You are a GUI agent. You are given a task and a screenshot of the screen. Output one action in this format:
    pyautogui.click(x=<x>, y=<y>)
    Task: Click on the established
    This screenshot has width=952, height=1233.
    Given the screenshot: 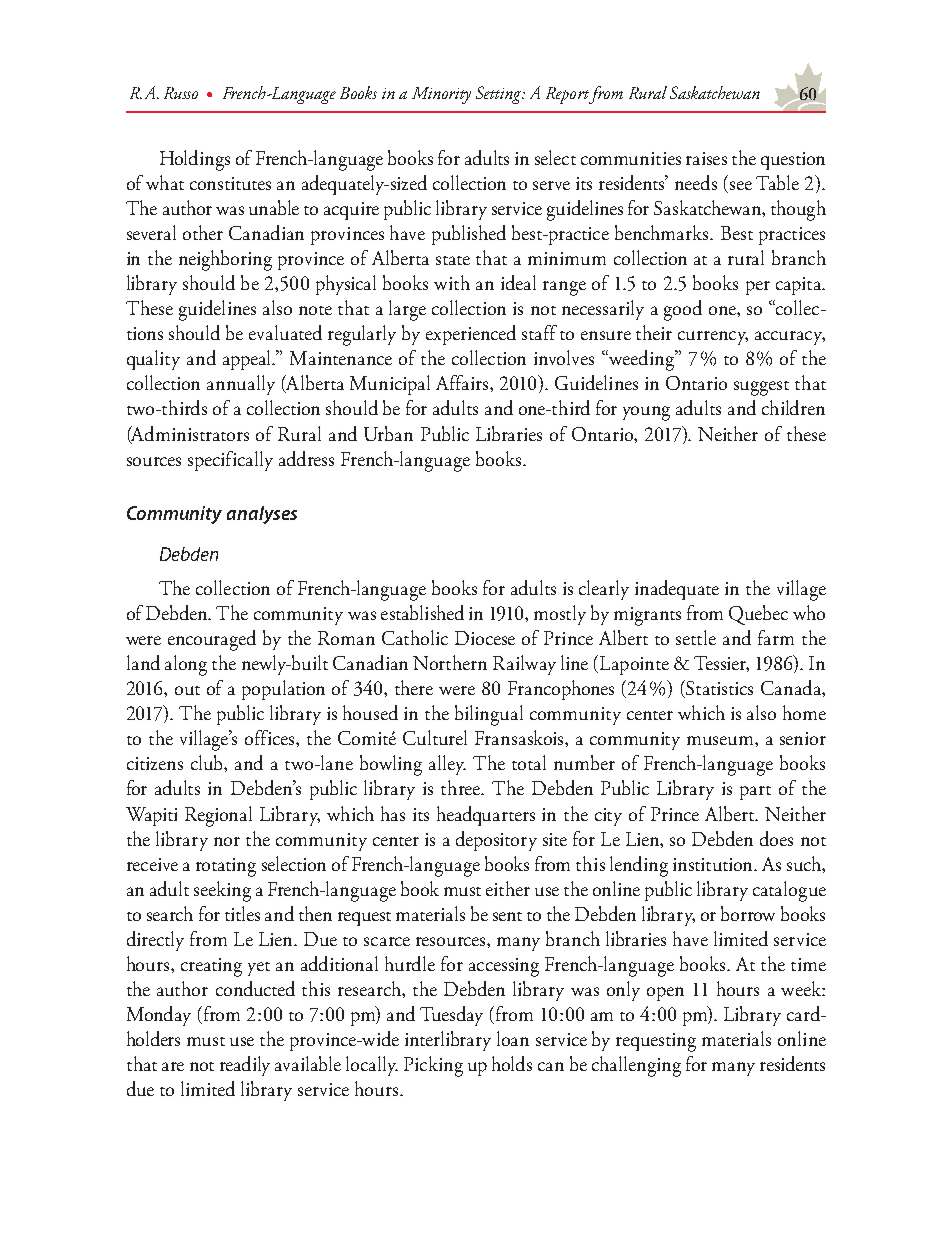 What is the action you would take?
    pyautogui.click(x=422, y=612)
